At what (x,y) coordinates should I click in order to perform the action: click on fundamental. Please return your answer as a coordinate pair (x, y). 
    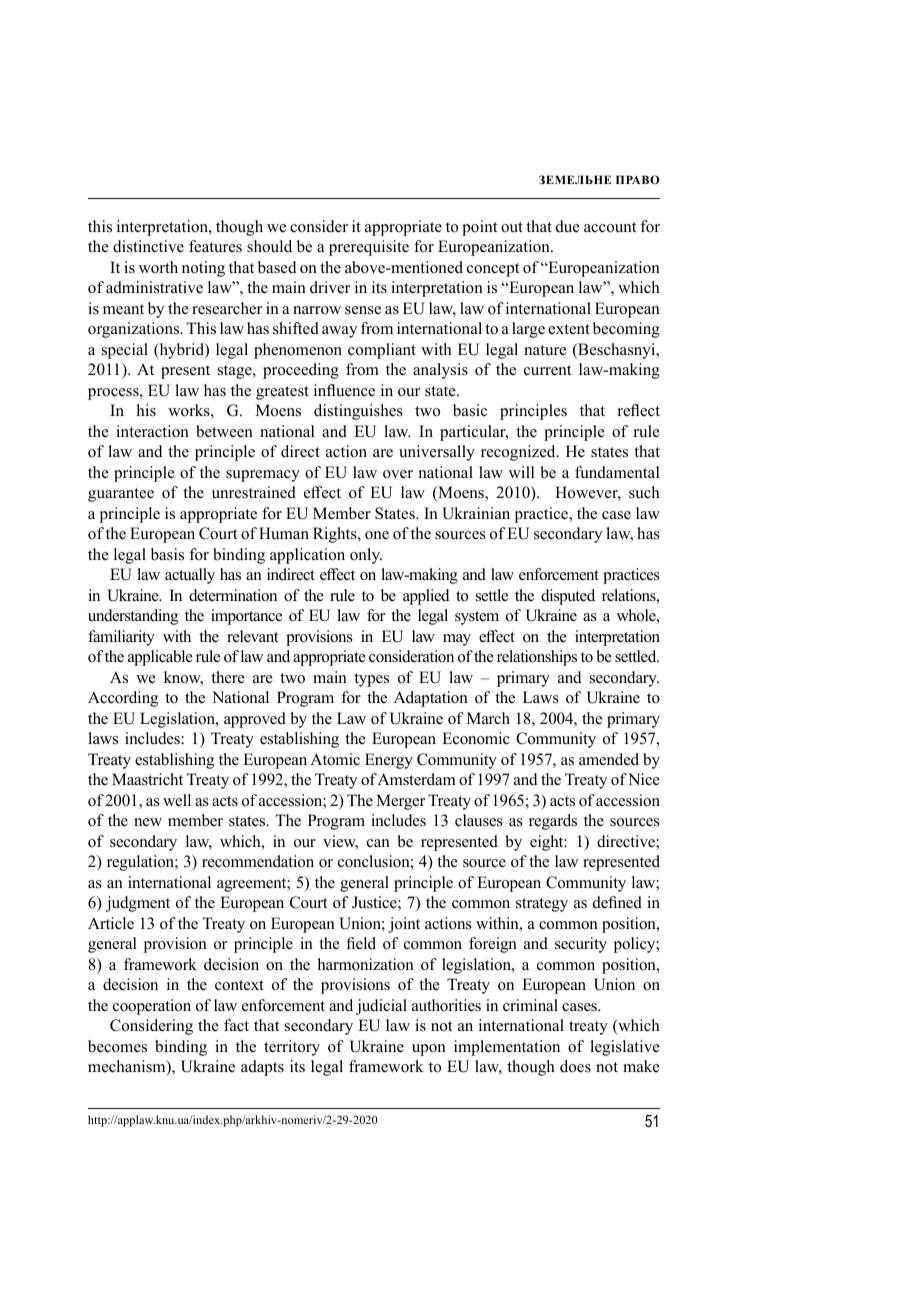
    Looking at the image, I should click on (617, 472).
